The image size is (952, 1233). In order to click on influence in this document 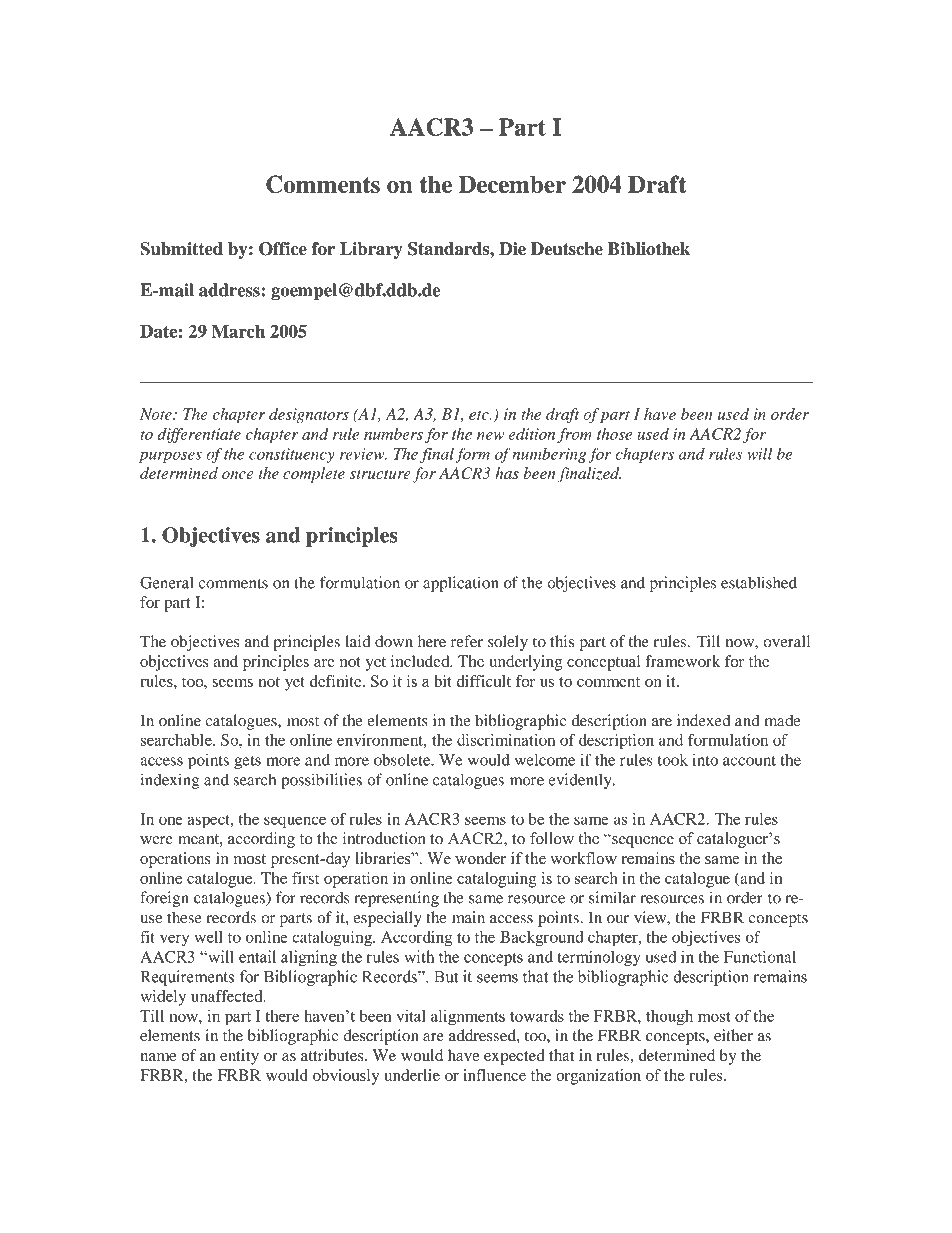, I will do `click(494, 1075)`.
